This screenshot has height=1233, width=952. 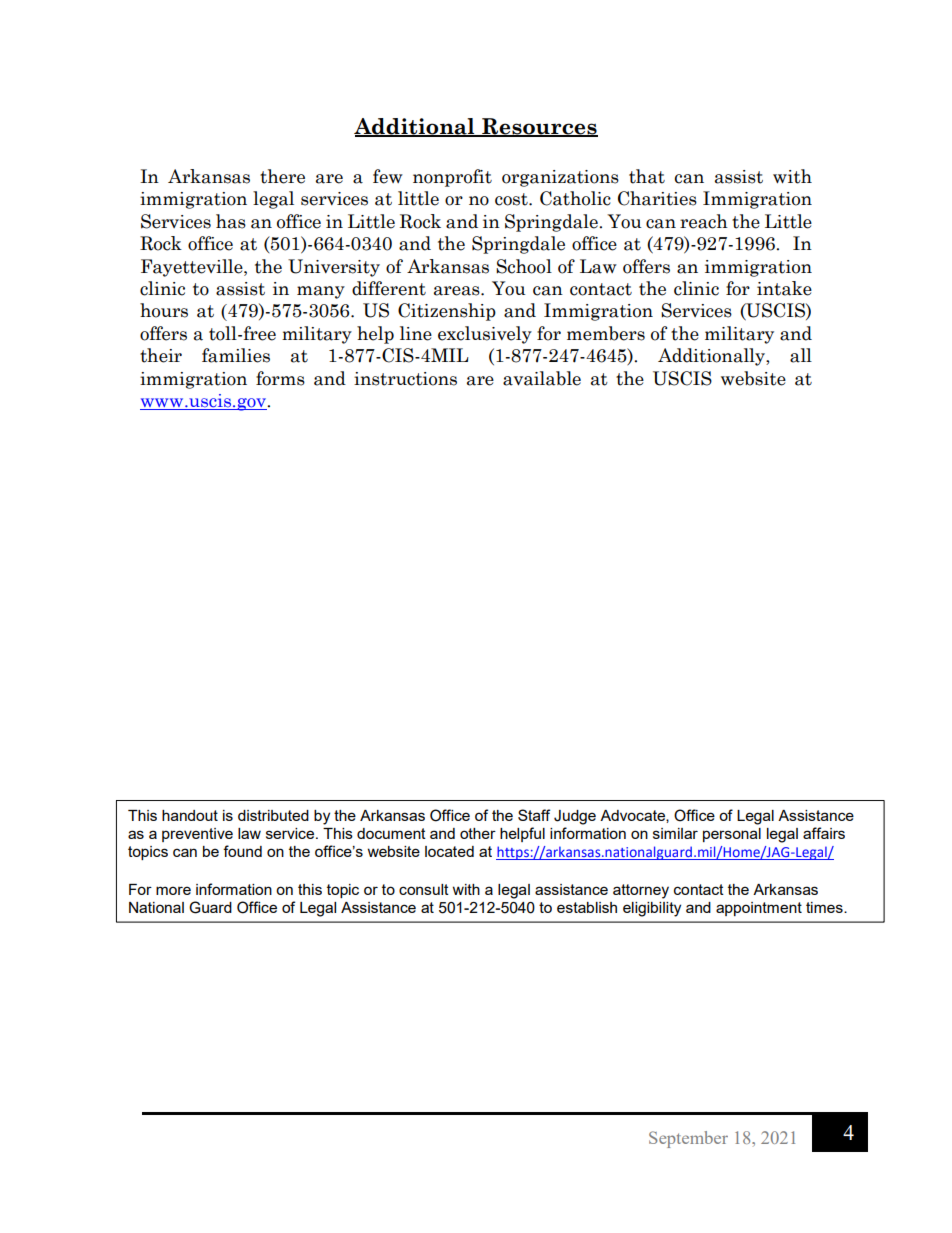 I want to click on forms, so click(x=280, y=378).
